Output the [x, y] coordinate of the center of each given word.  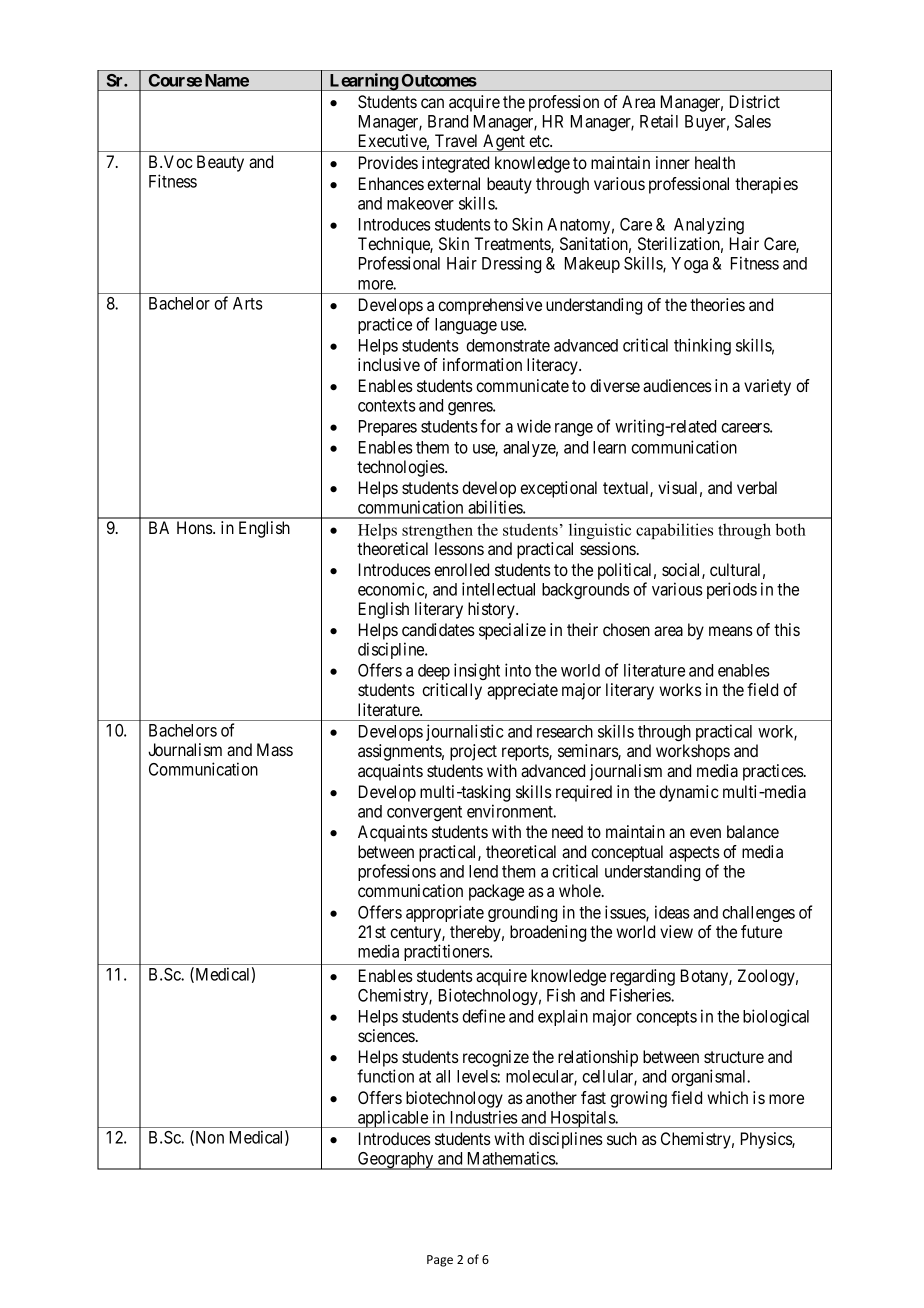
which [727, 1097]
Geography [396, 1161]
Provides [388, 162]
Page [440, 1261]
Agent [504, 143]
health [715, 162]
